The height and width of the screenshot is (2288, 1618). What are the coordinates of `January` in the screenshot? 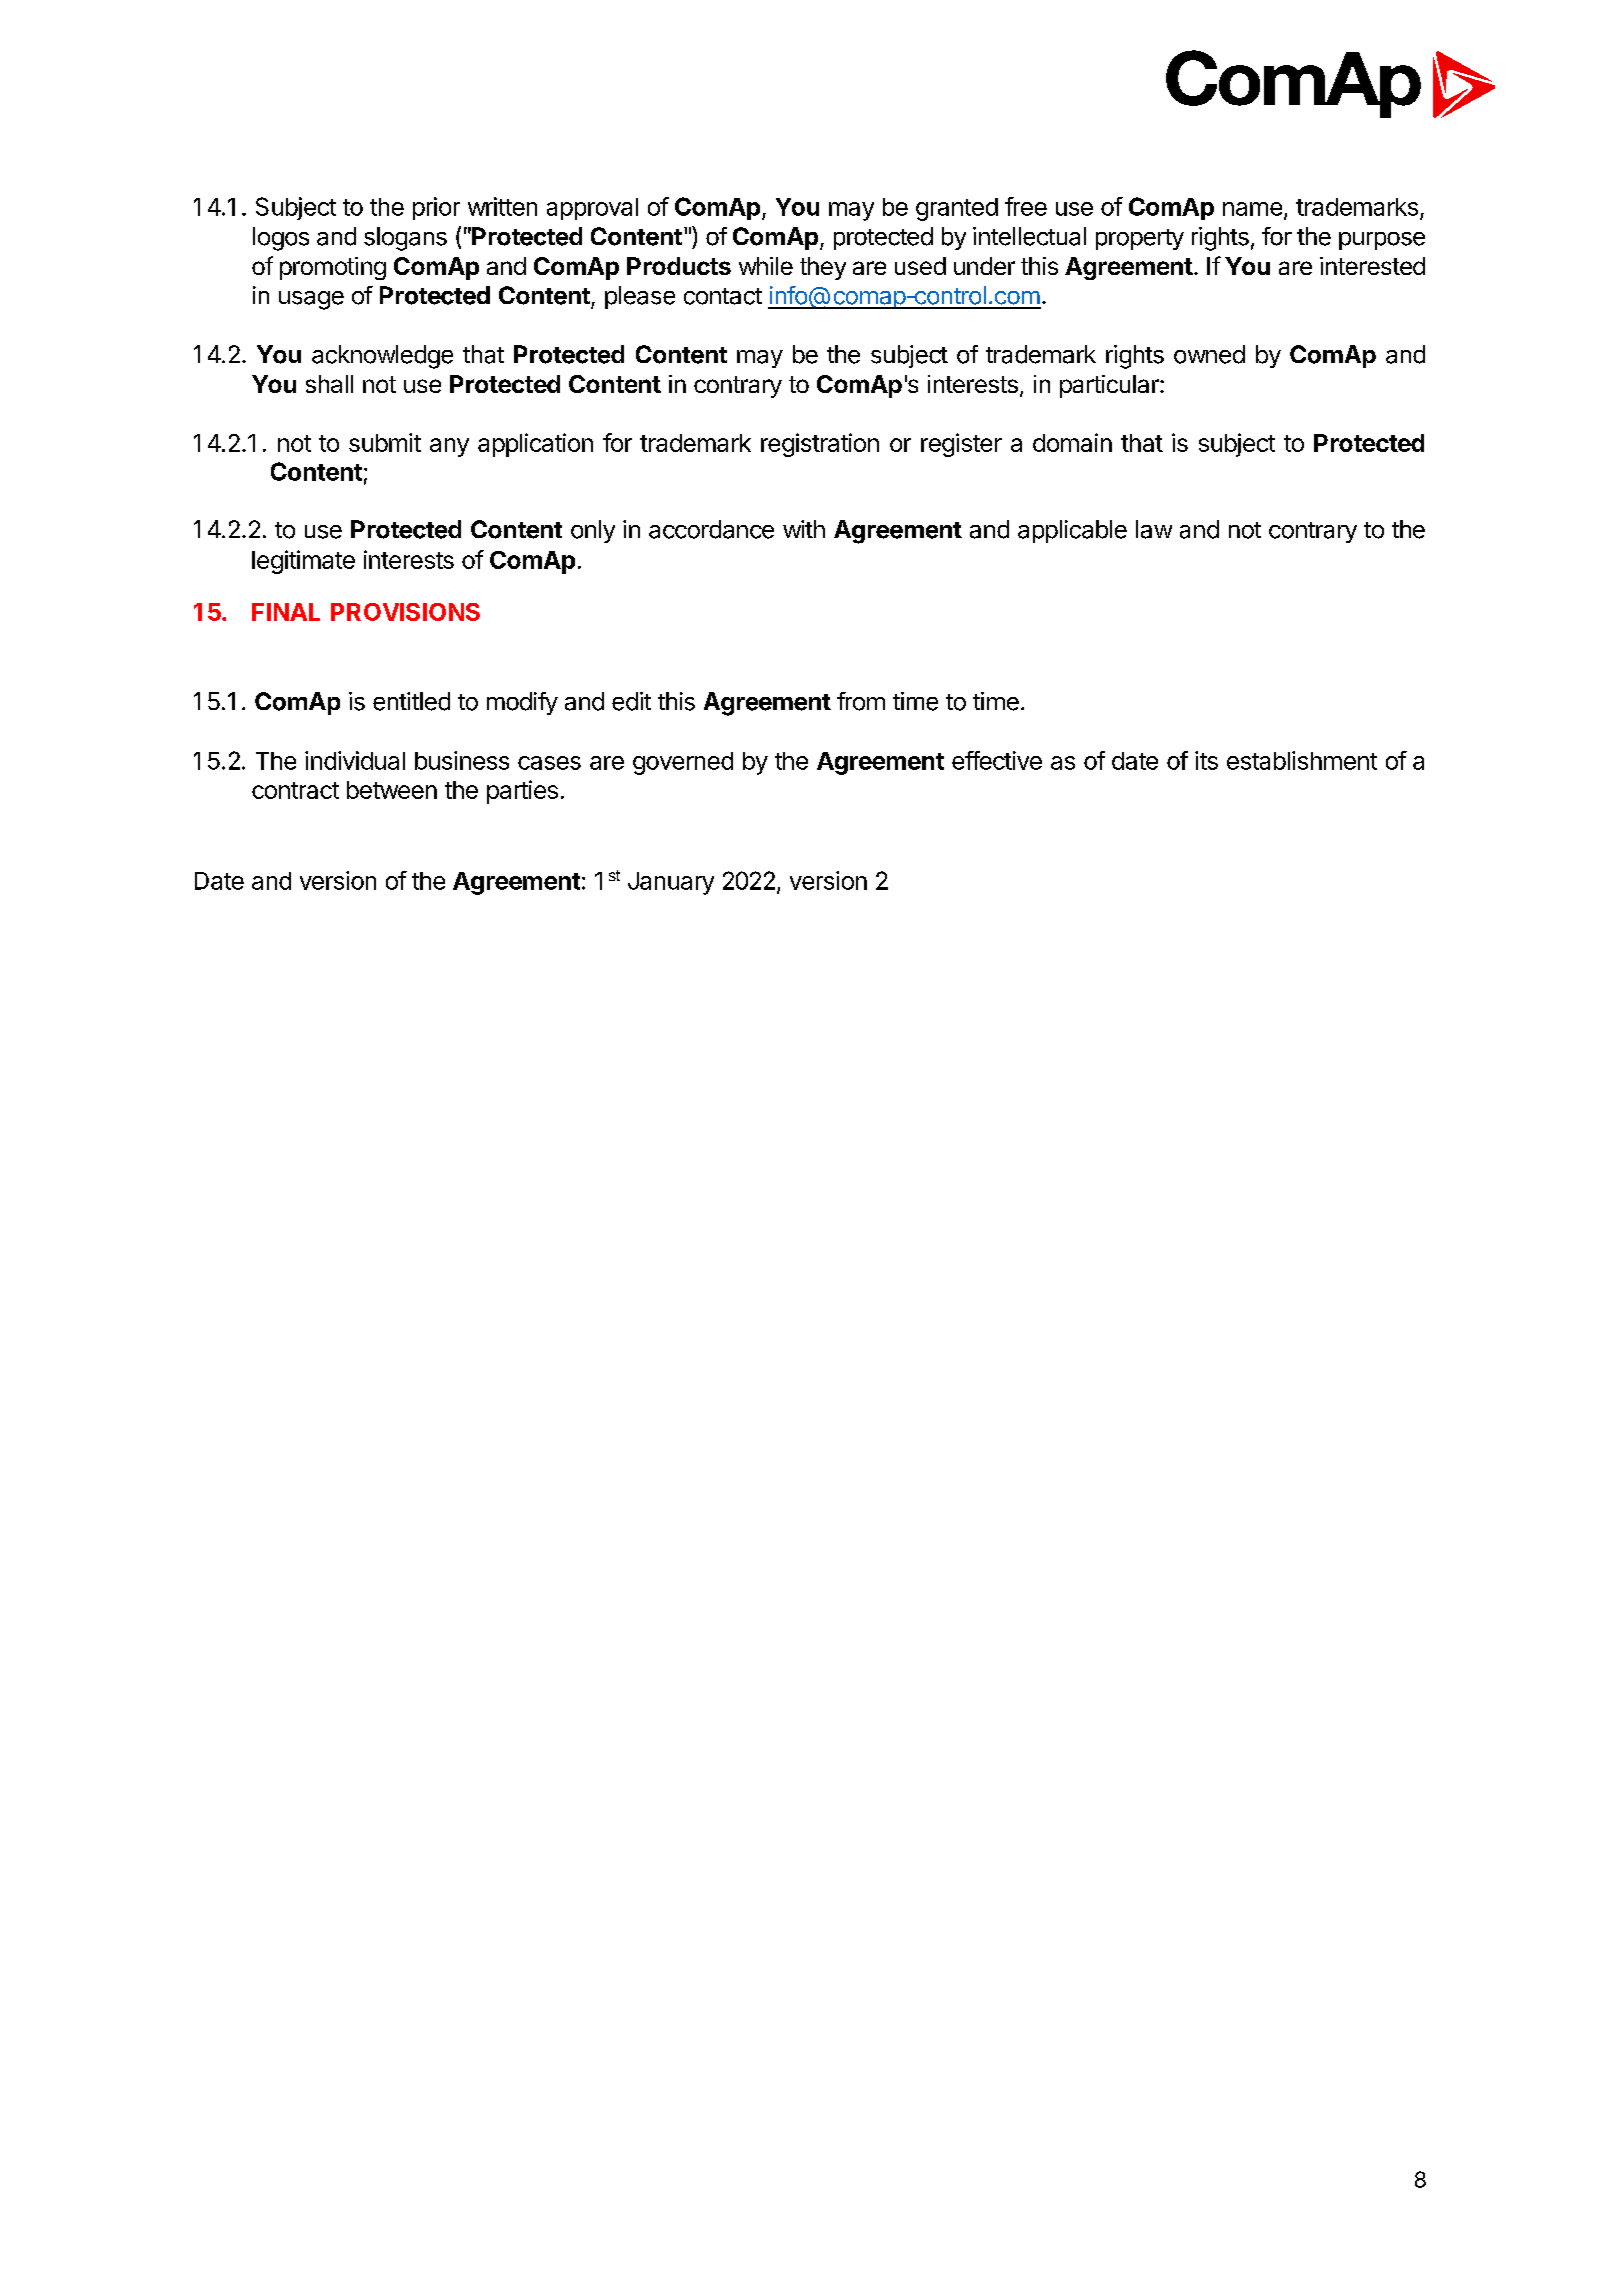 It's located at (671, 883).
